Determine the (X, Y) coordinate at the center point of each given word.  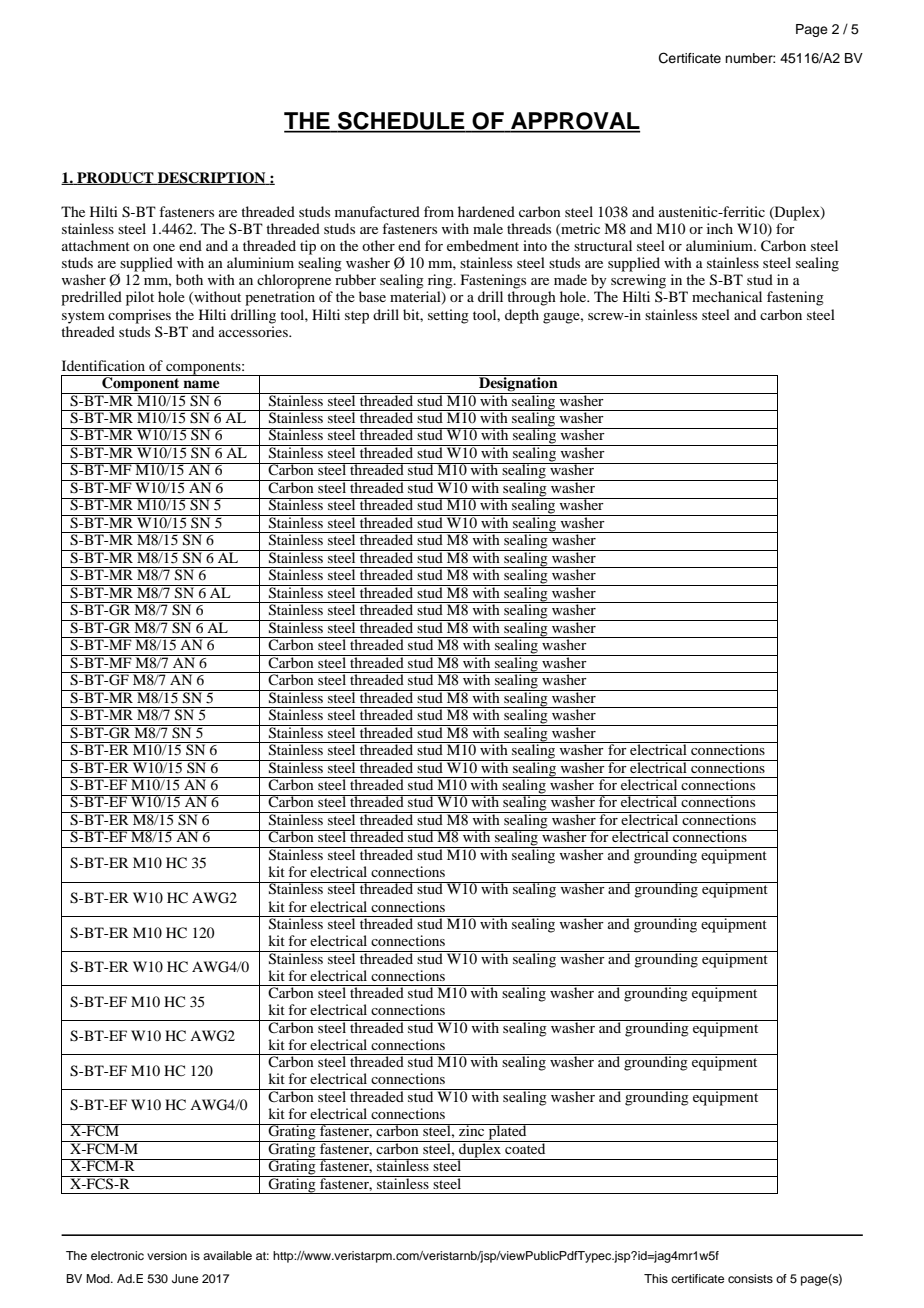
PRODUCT (115, 178)
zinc (472, 1130)
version (167, 1255)
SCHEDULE (401, 122)
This (656, 1278)
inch (720, 228)
